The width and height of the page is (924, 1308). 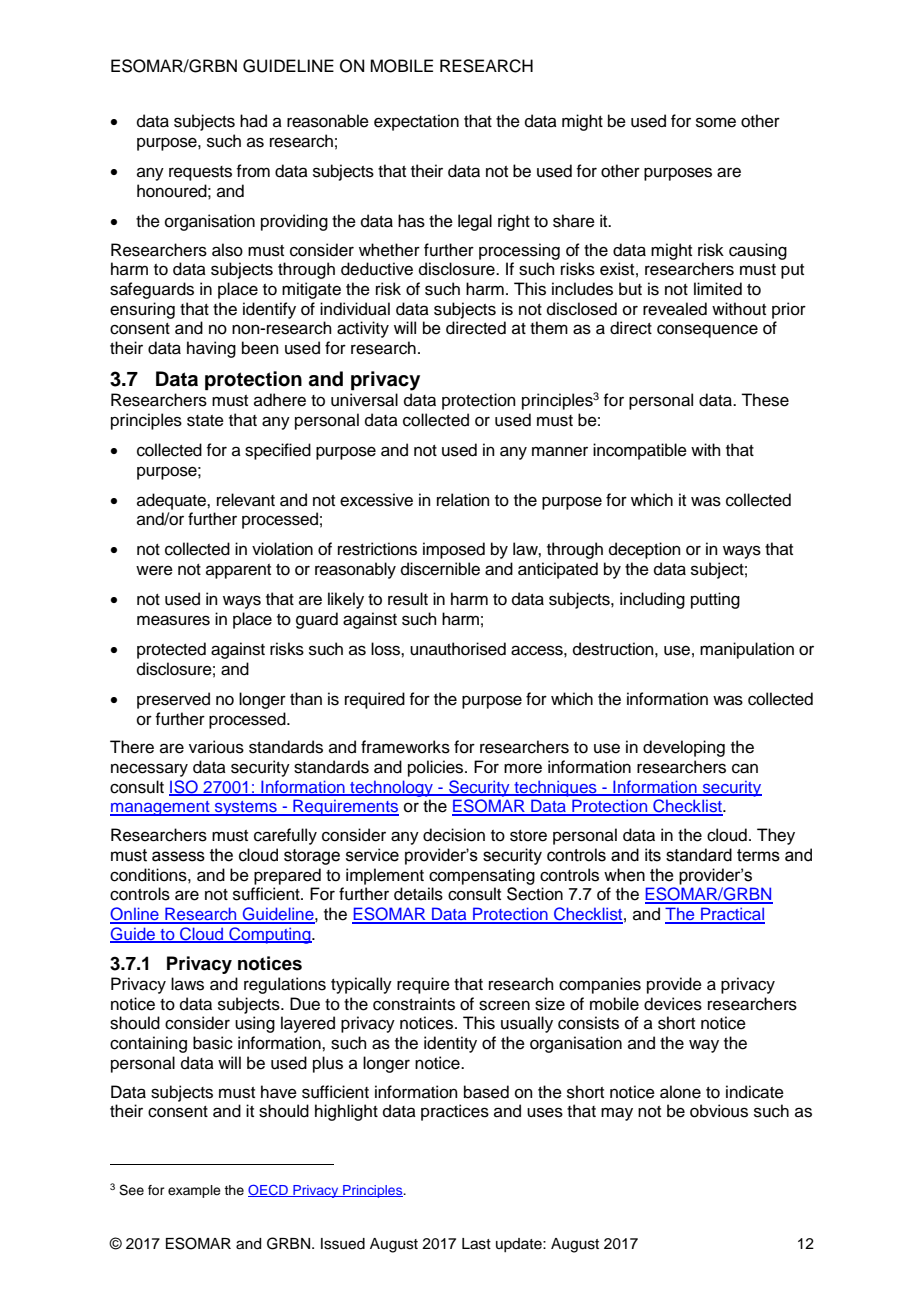 What do you see at coordinates (200, 173) in the page?
I see `requests` at bounding box center [200, 173].
